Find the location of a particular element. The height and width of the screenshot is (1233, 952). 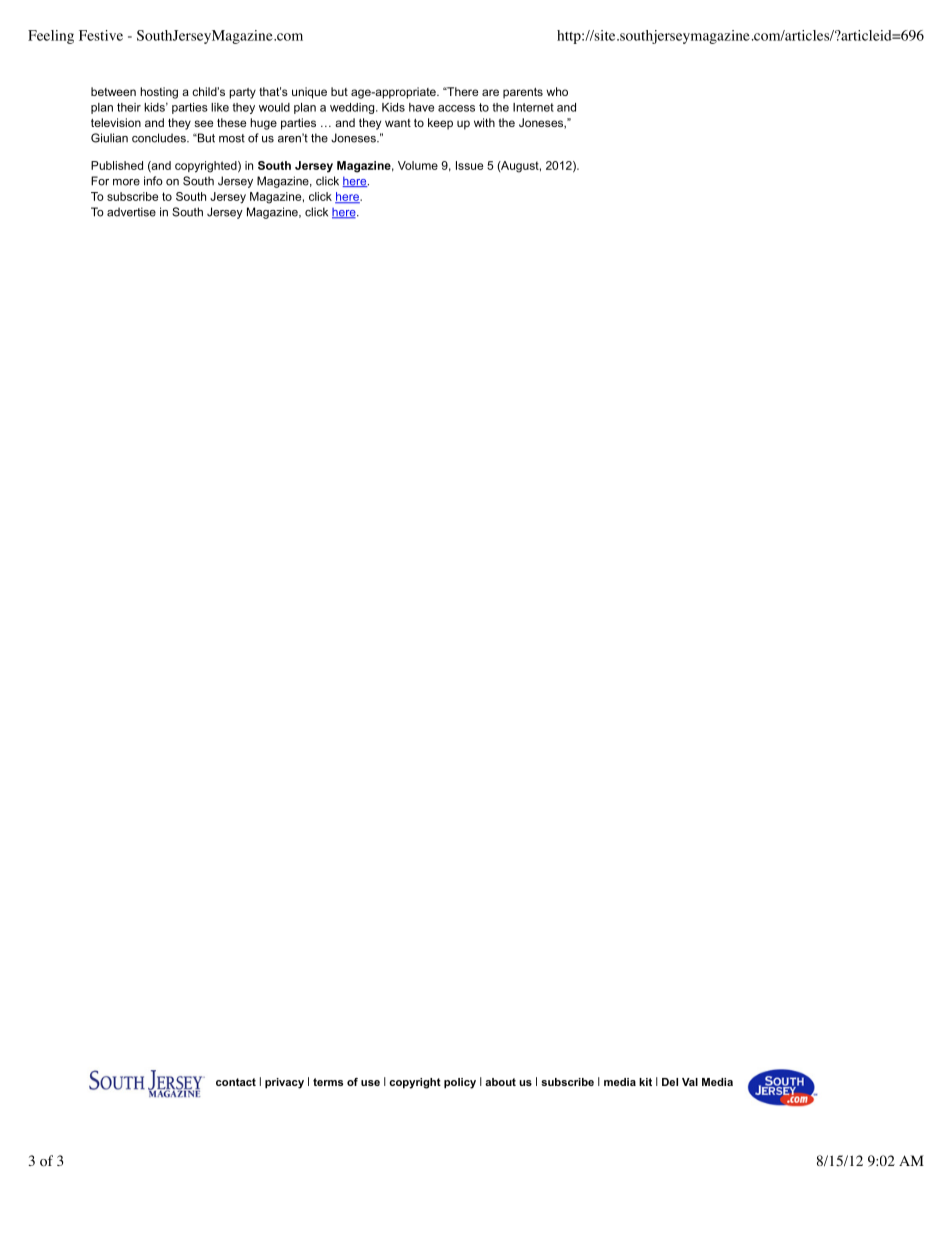

who is located at coordinates (557, 91).
